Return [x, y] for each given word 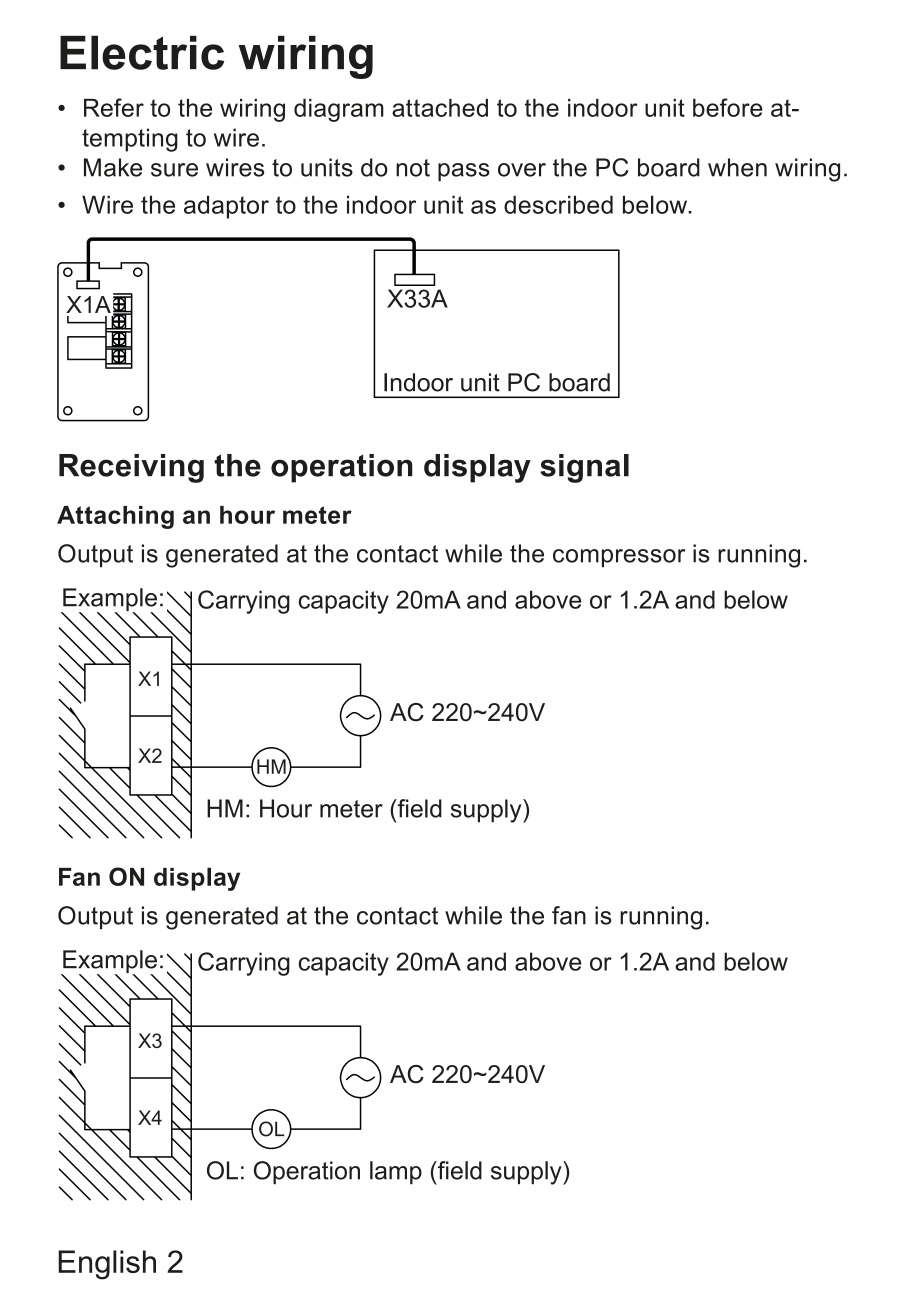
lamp [396, 1172]
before [728, 107]
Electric [142, 52]
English [107, 1265]
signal [584, 468]
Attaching [115, 517]
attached [440, 108]
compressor [619, 558]
